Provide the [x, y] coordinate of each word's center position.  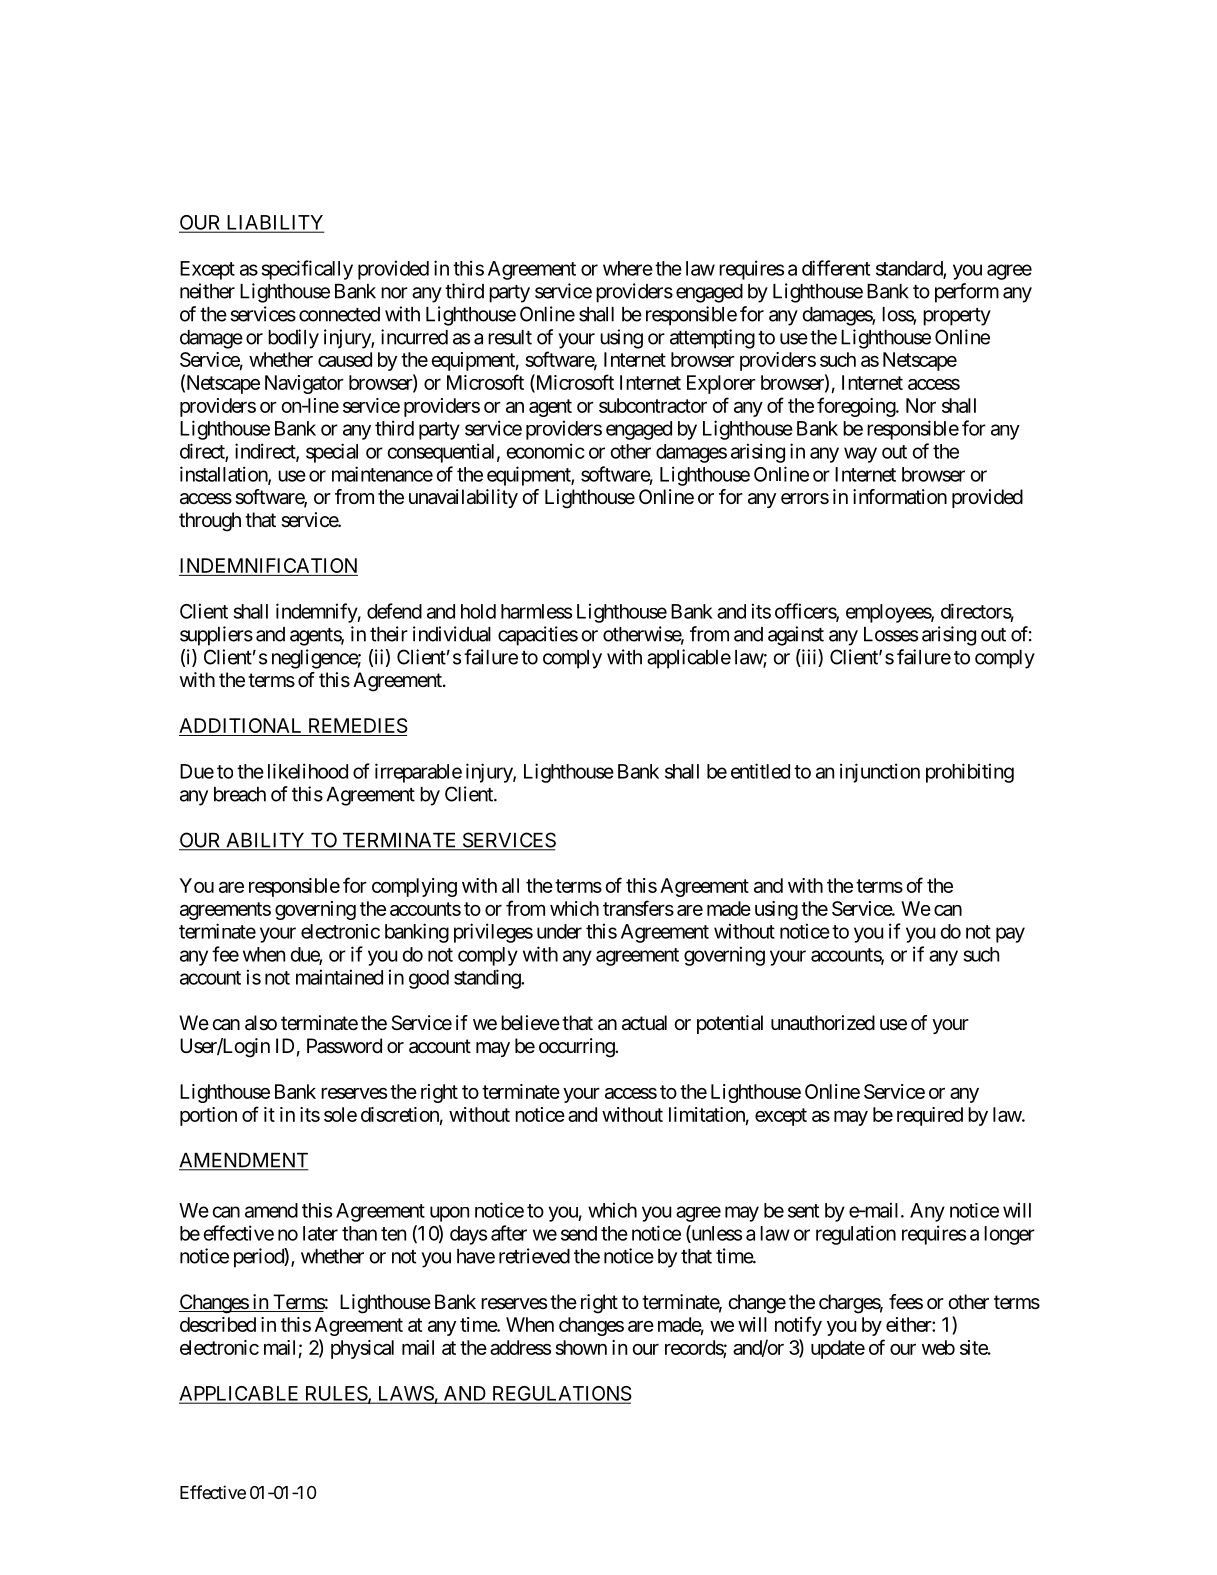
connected [339, 314]
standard [910, 269]
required [930, 1116]
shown [581, 1347]
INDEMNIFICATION [268, 565]
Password [344, 1046]
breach [240, 794]
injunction [880, 773]
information [900, 497]
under [559, 931]
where [628, 268]
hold [478, 611]
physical [362, 1349]
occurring [577, 1048]
